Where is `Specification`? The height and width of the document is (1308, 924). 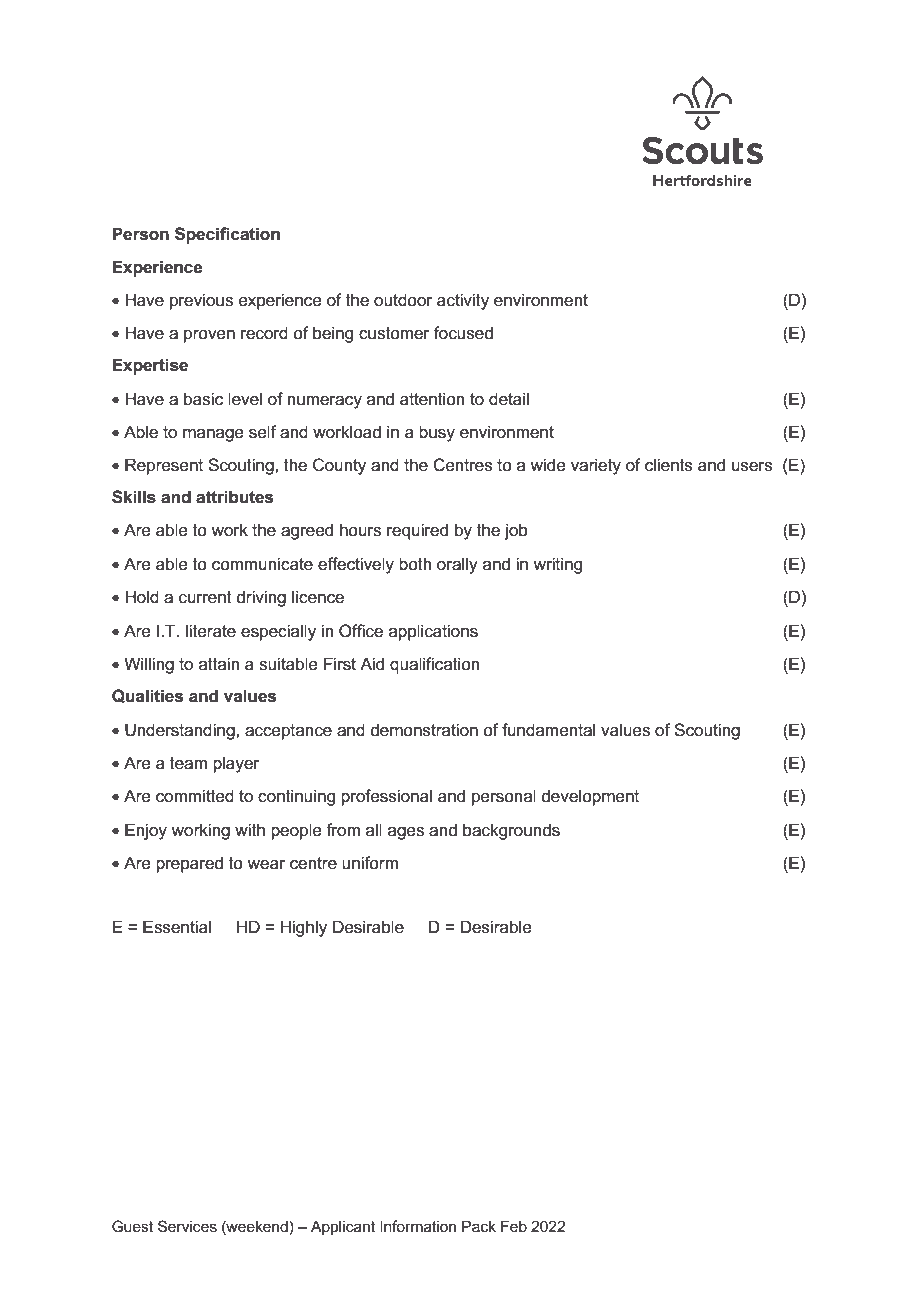 Specification is located at coordinates (227, 235).
